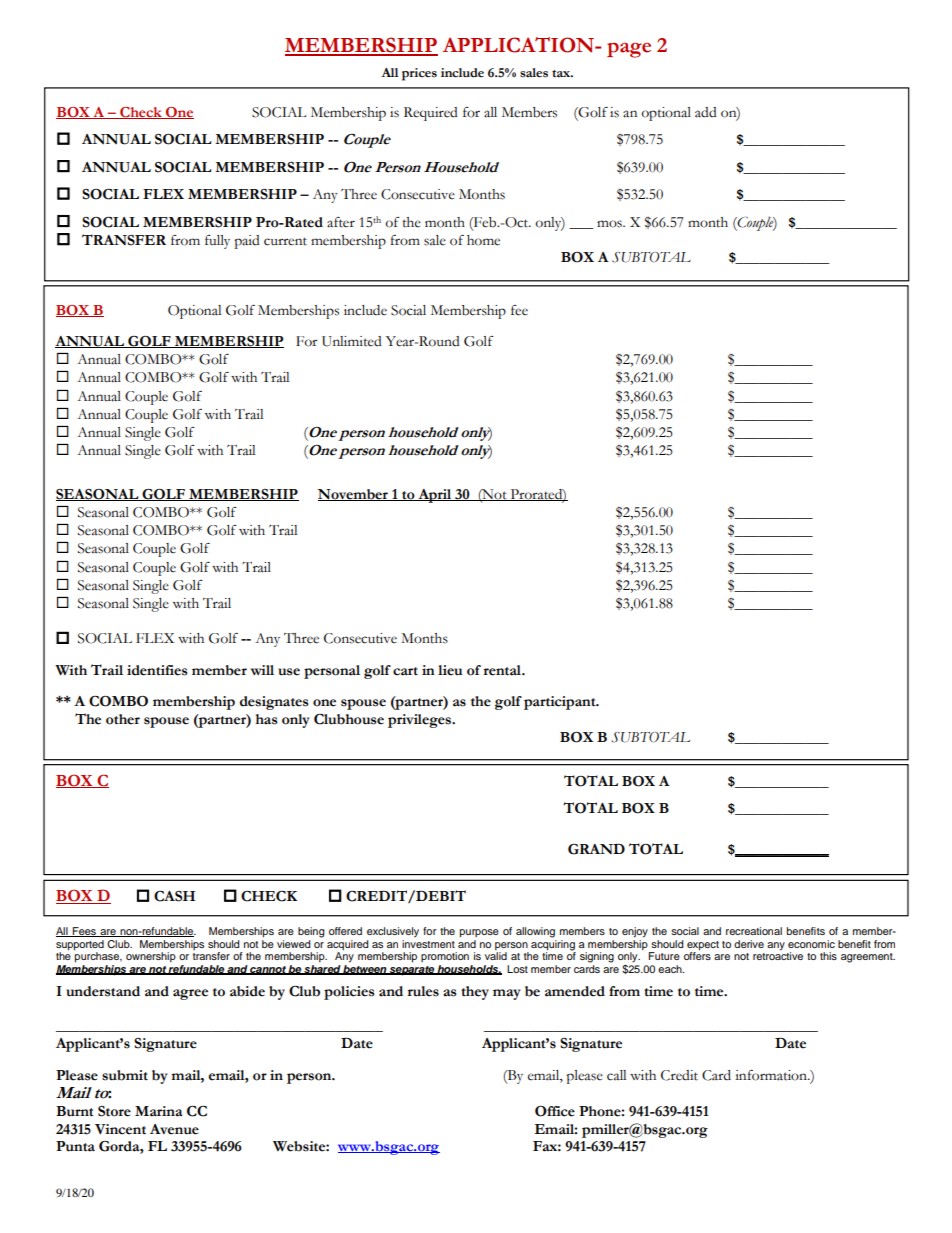 This screenshot has height=1233, width=952. I want to click on participant, so click(561, 703).
